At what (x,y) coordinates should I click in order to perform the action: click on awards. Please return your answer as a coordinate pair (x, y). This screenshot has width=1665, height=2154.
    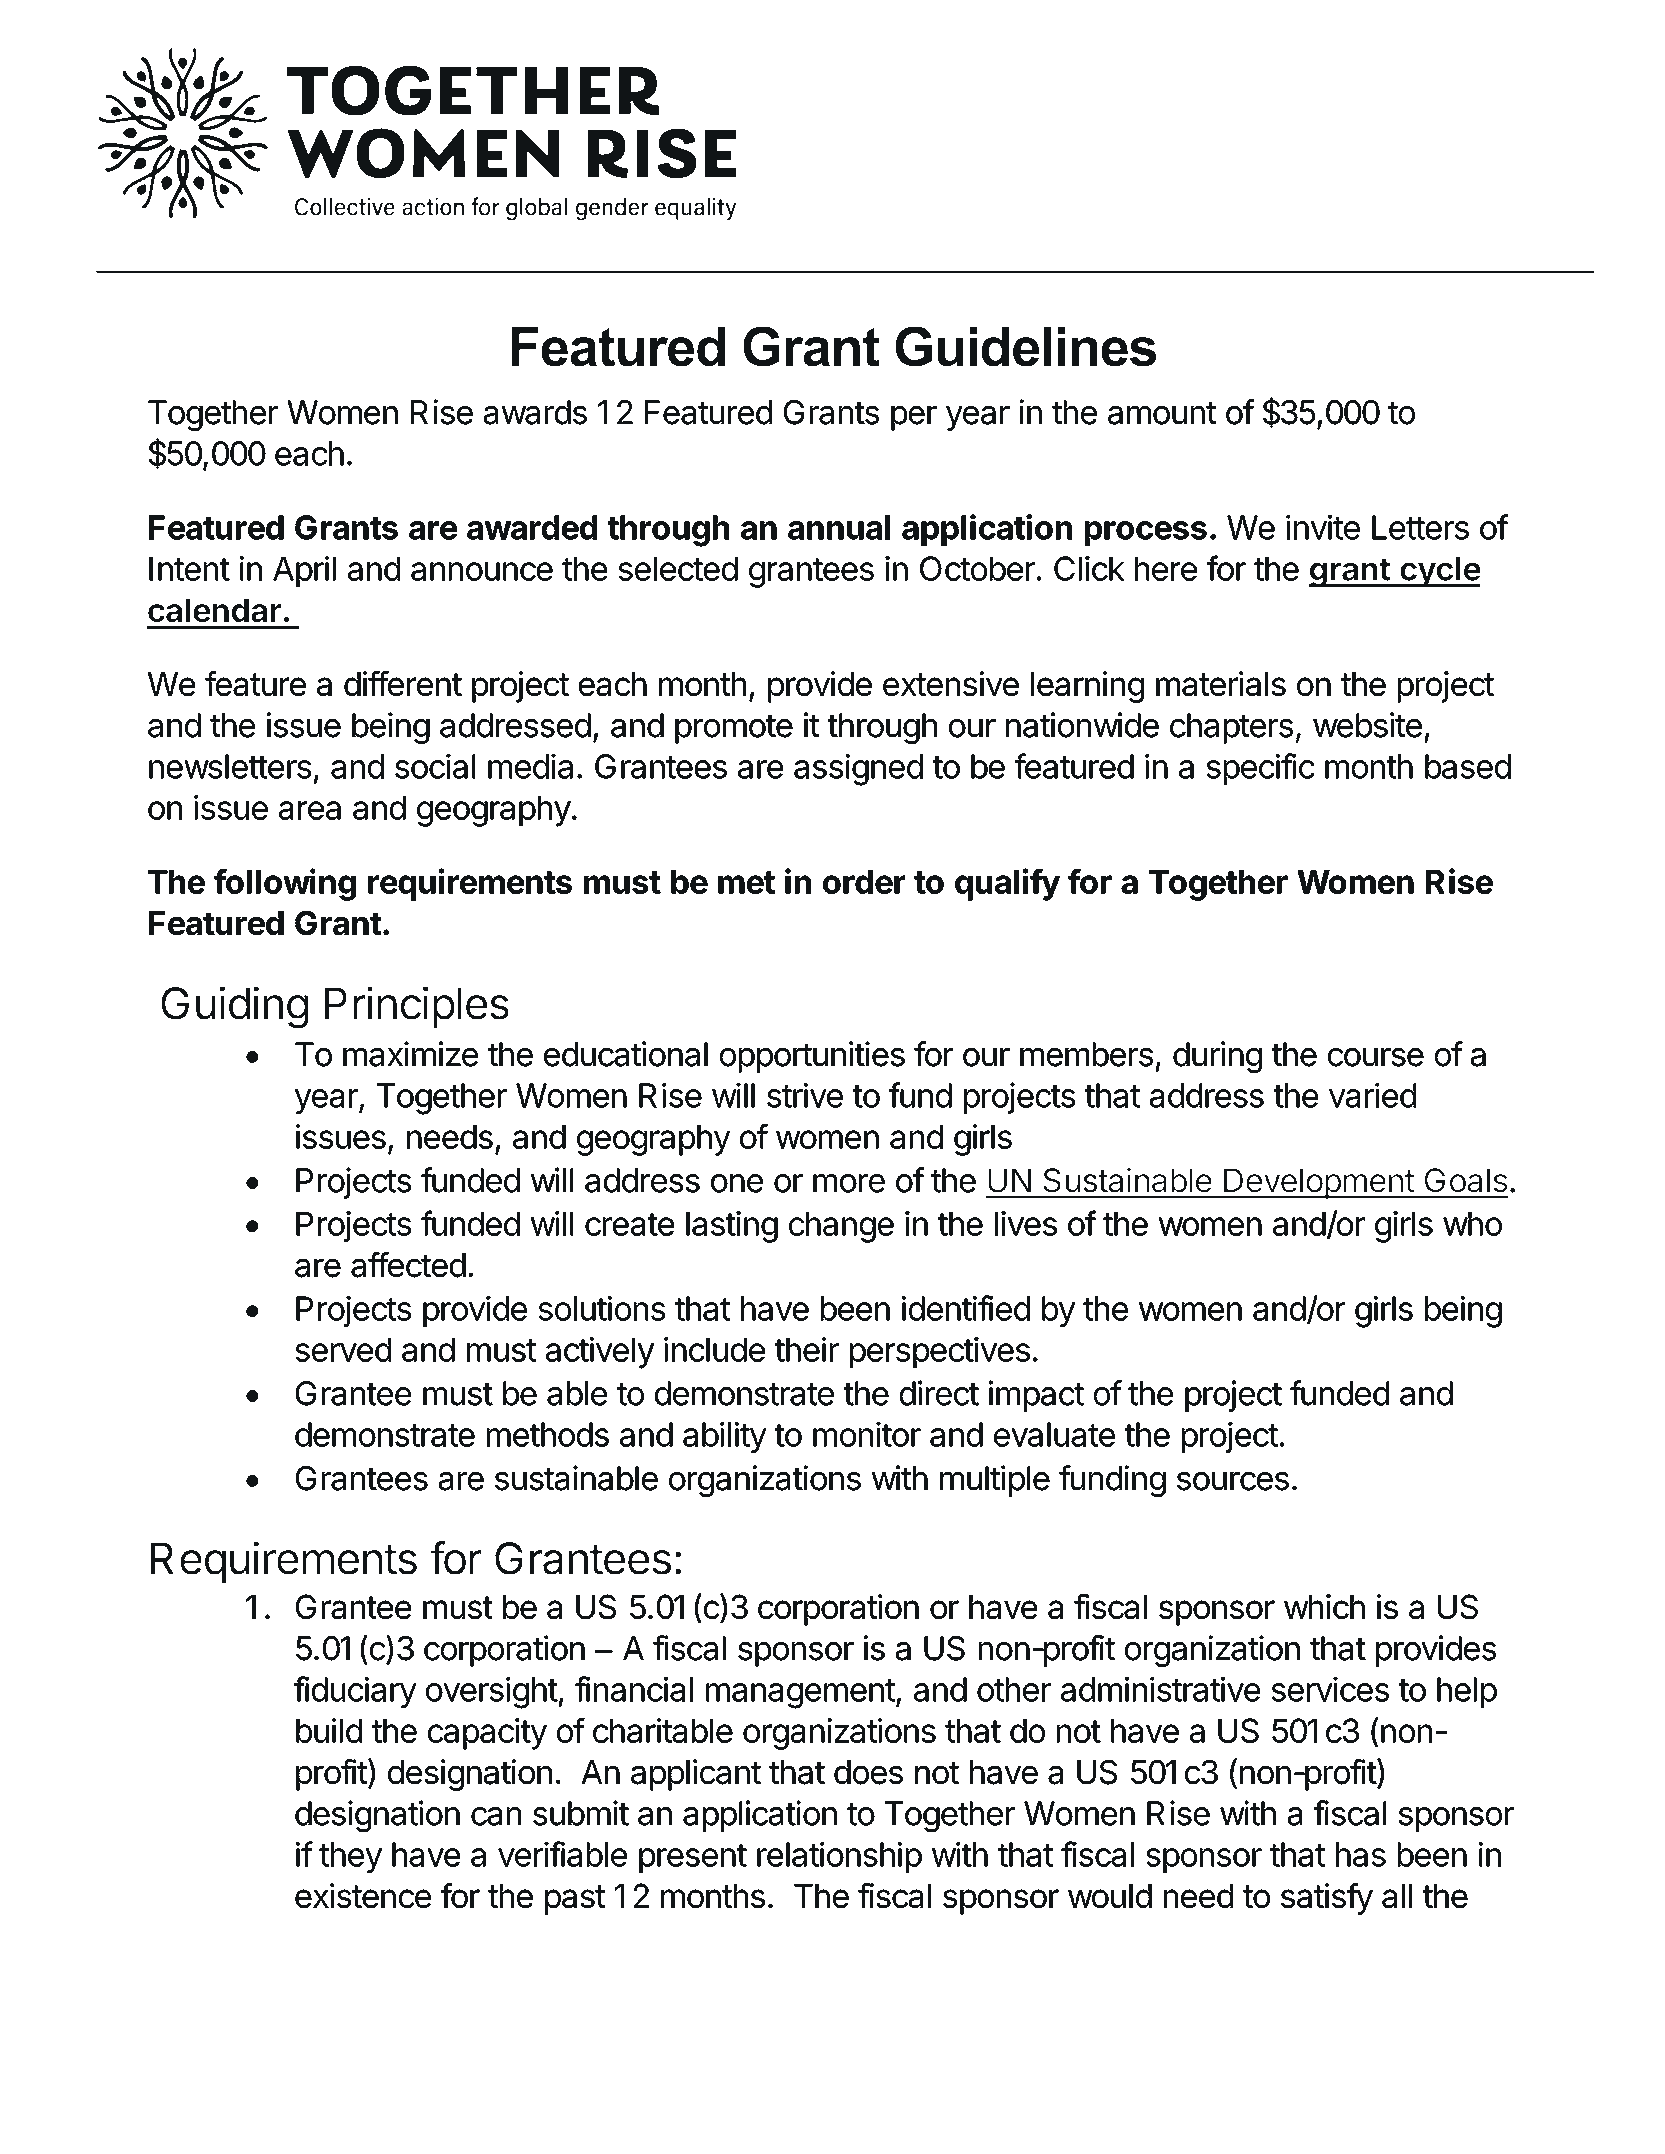
    Looking at the image, I should click on (535, 412).
